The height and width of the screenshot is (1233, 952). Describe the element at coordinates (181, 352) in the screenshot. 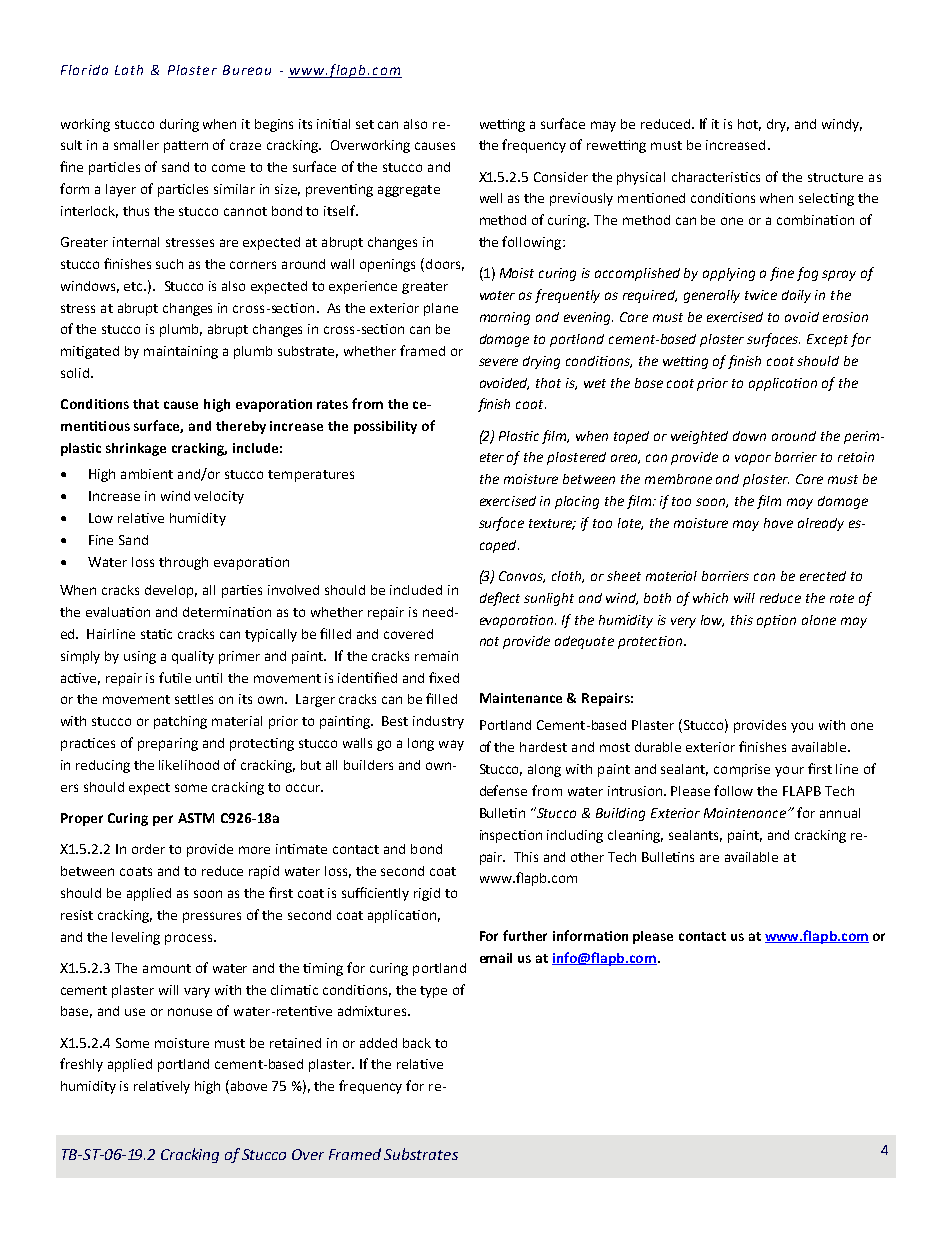

I see `maintaining` at that location.
